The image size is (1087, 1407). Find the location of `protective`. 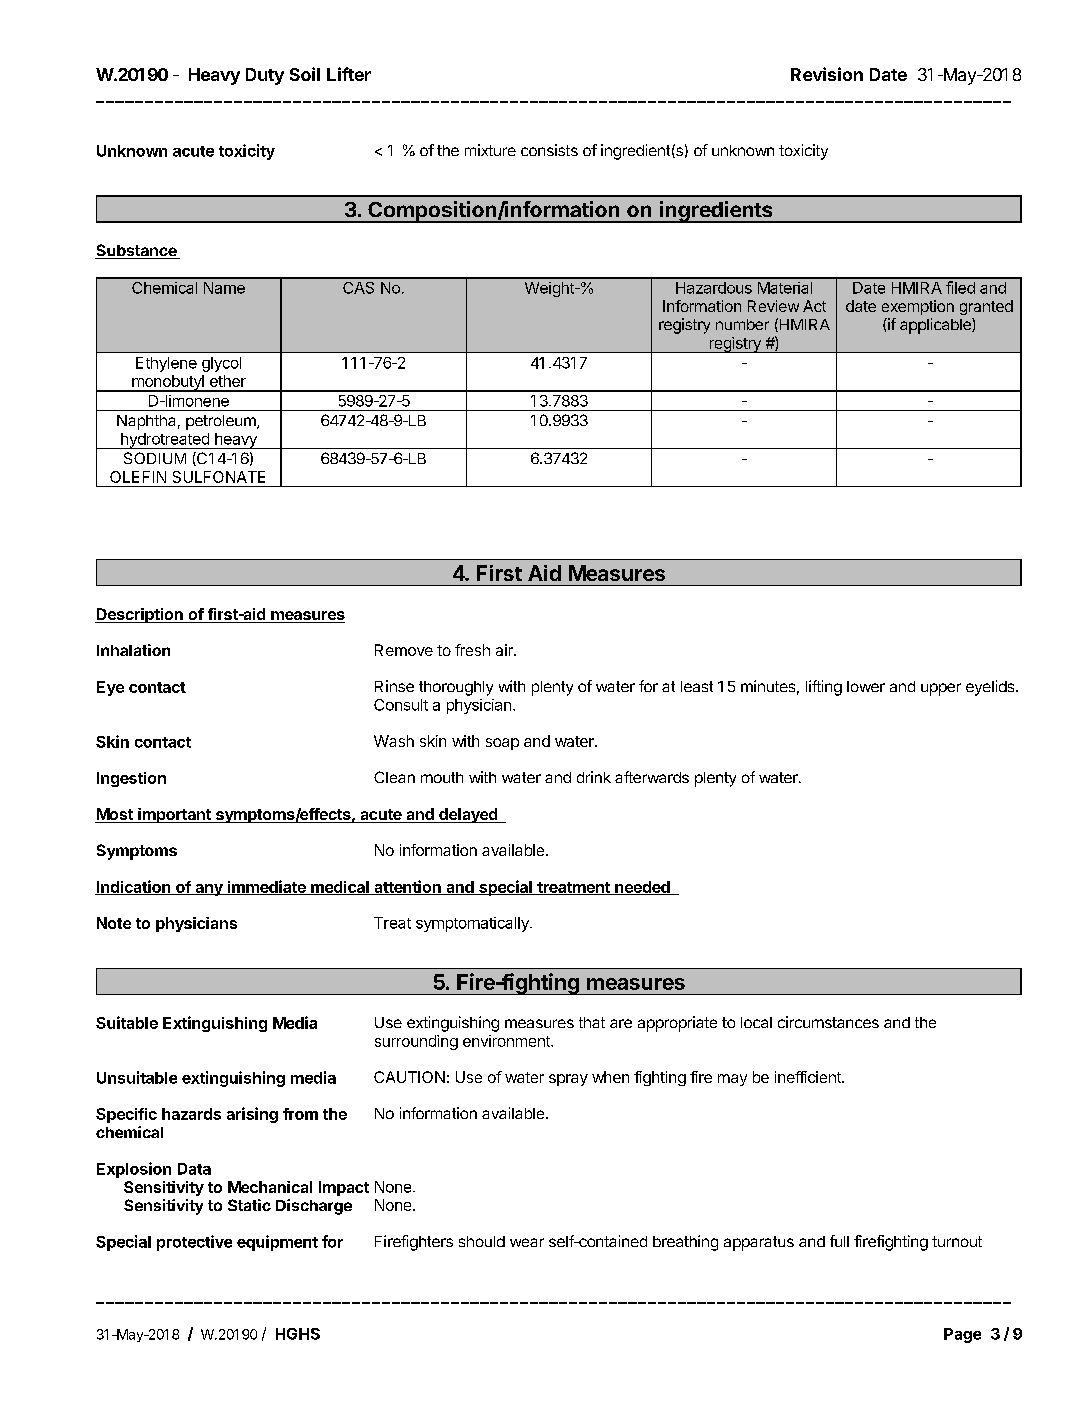

protective is located at coordinates (194, 1243).
